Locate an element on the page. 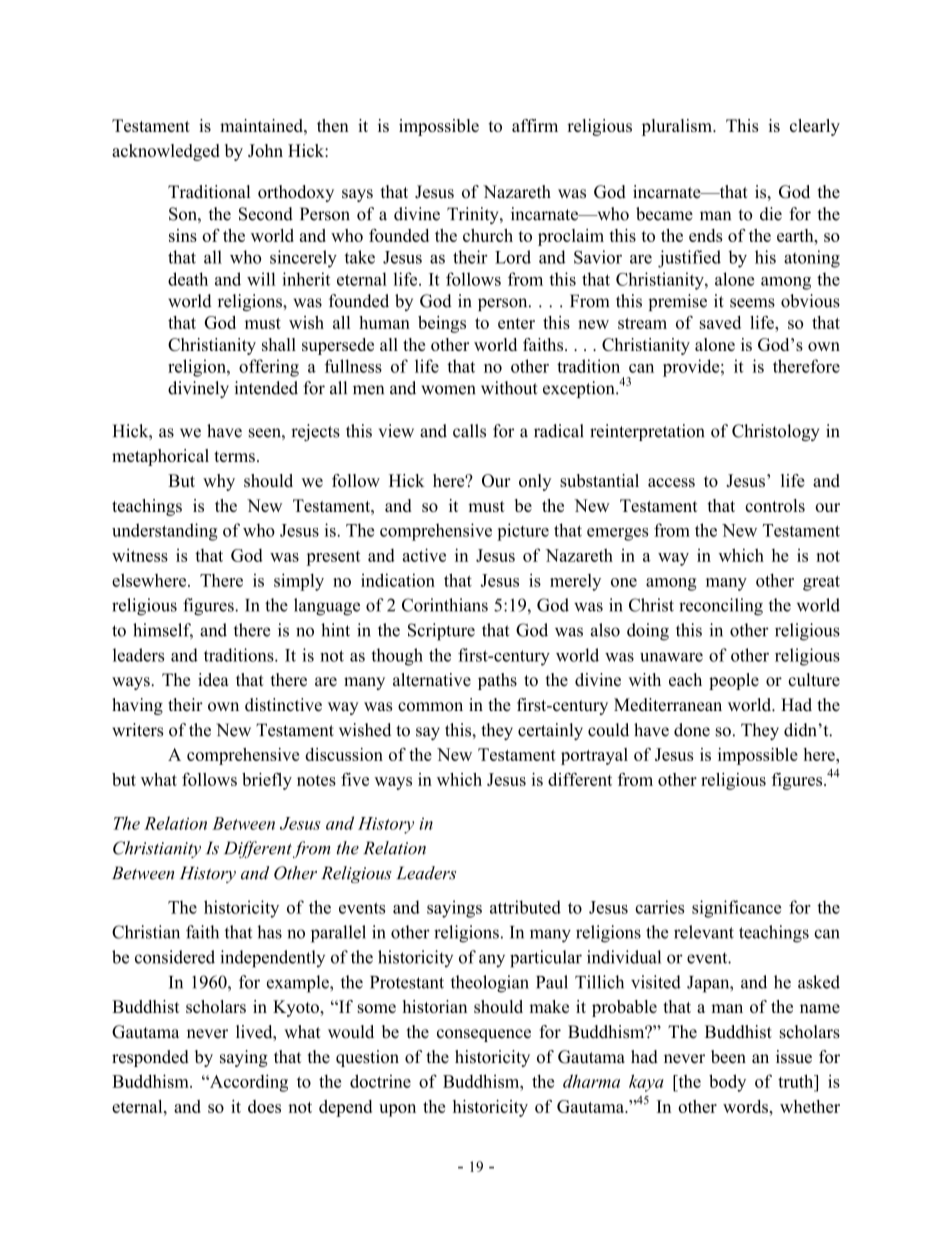 This image has width=952, height=1233. affirm is located at coordinates (535, 125).
